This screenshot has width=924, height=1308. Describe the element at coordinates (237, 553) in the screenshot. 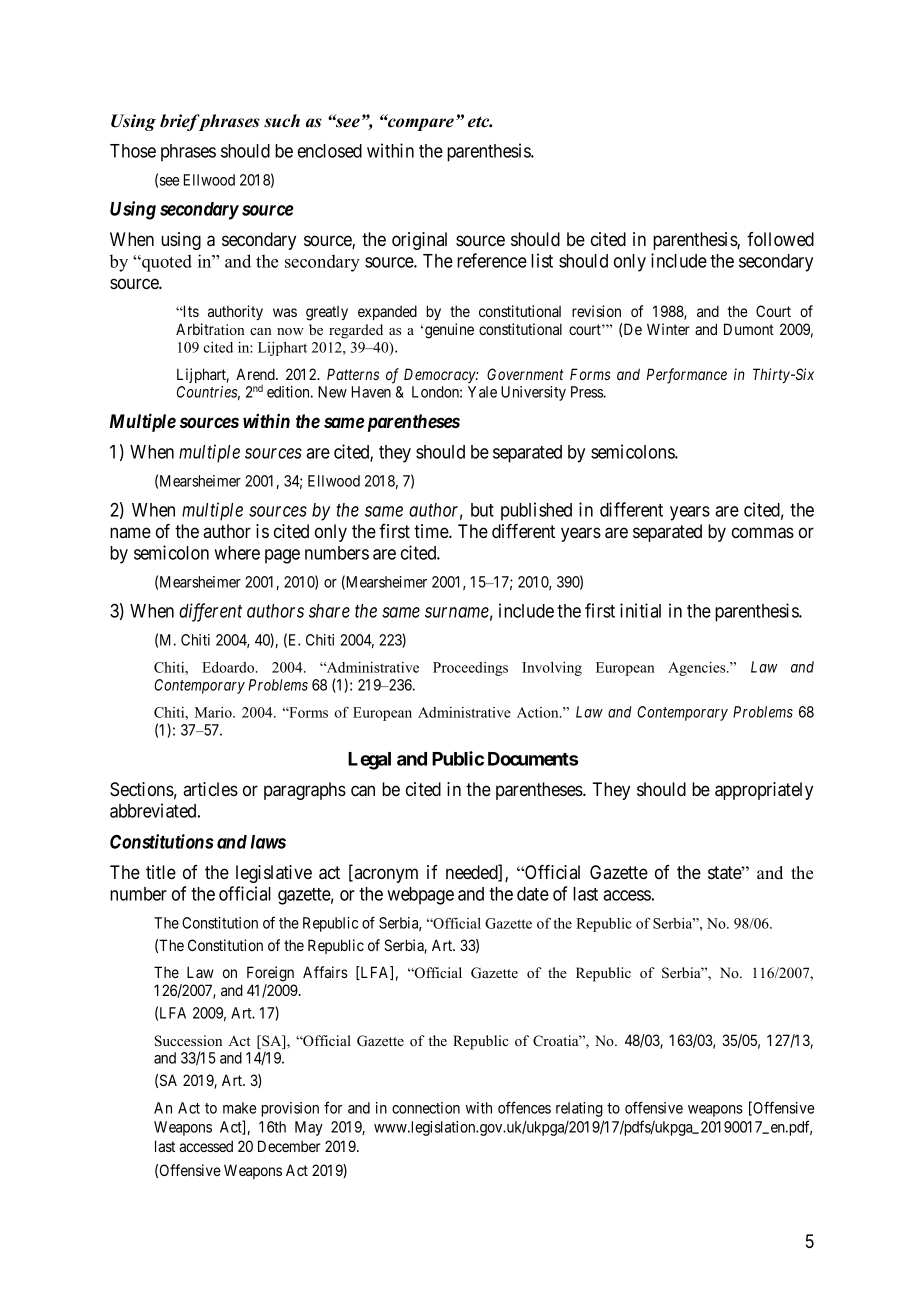

I see `where` at that location.
